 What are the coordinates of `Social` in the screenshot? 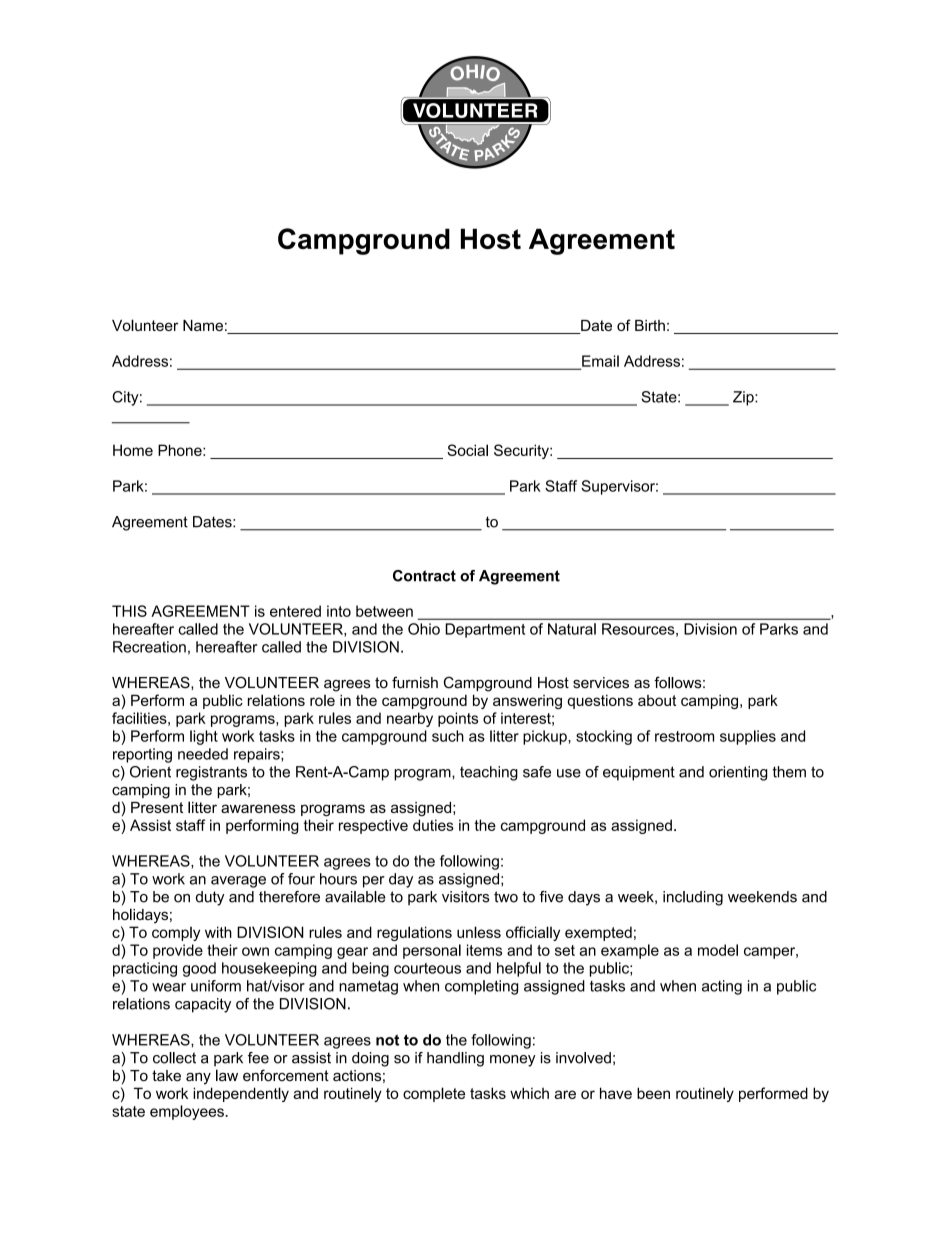 It's located at (467, 450).
